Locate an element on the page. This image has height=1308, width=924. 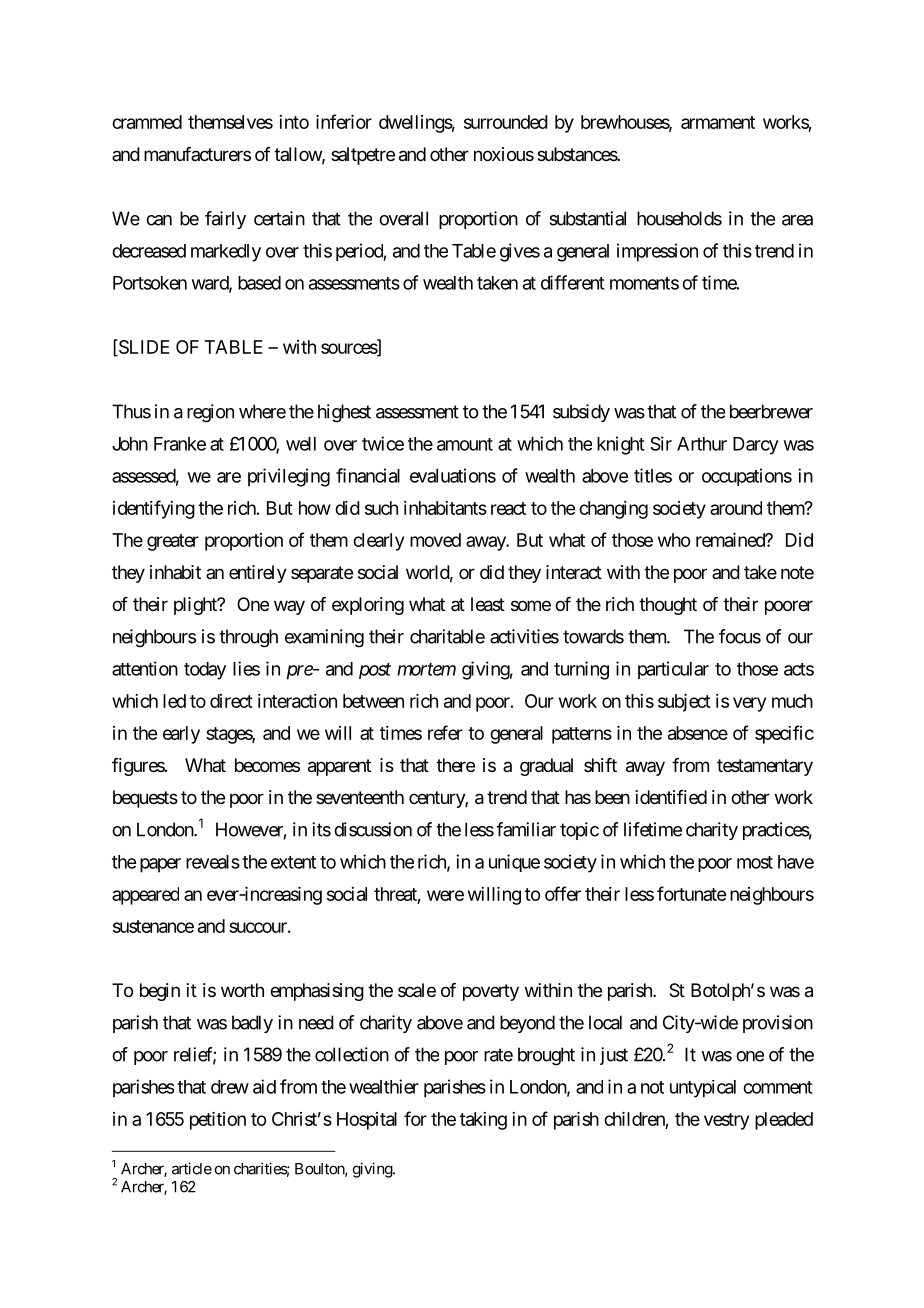
absence is located at coordinates (698, 733).
